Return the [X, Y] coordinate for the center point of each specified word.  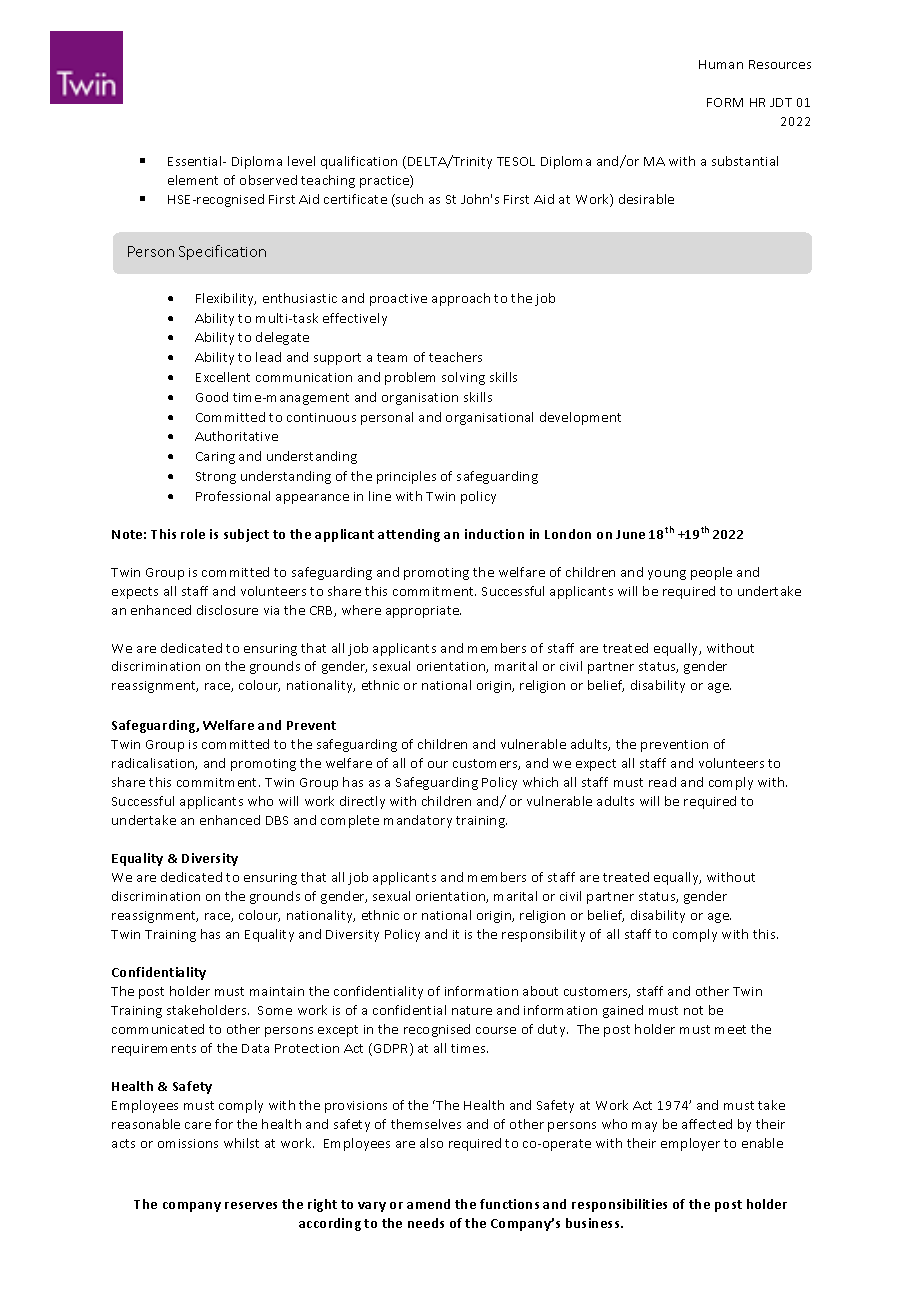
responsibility [543, 935]
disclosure [227, 610]
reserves [251, 1205]
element [193, 180]
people [711, 573]
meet [730, 1029]
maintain [277, 991]
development [580, 418]
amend [428, 1204]
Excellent [223, 377]
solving [463, 378]
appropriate [423, 612]
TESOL [516, 161]
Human [721, 64]
